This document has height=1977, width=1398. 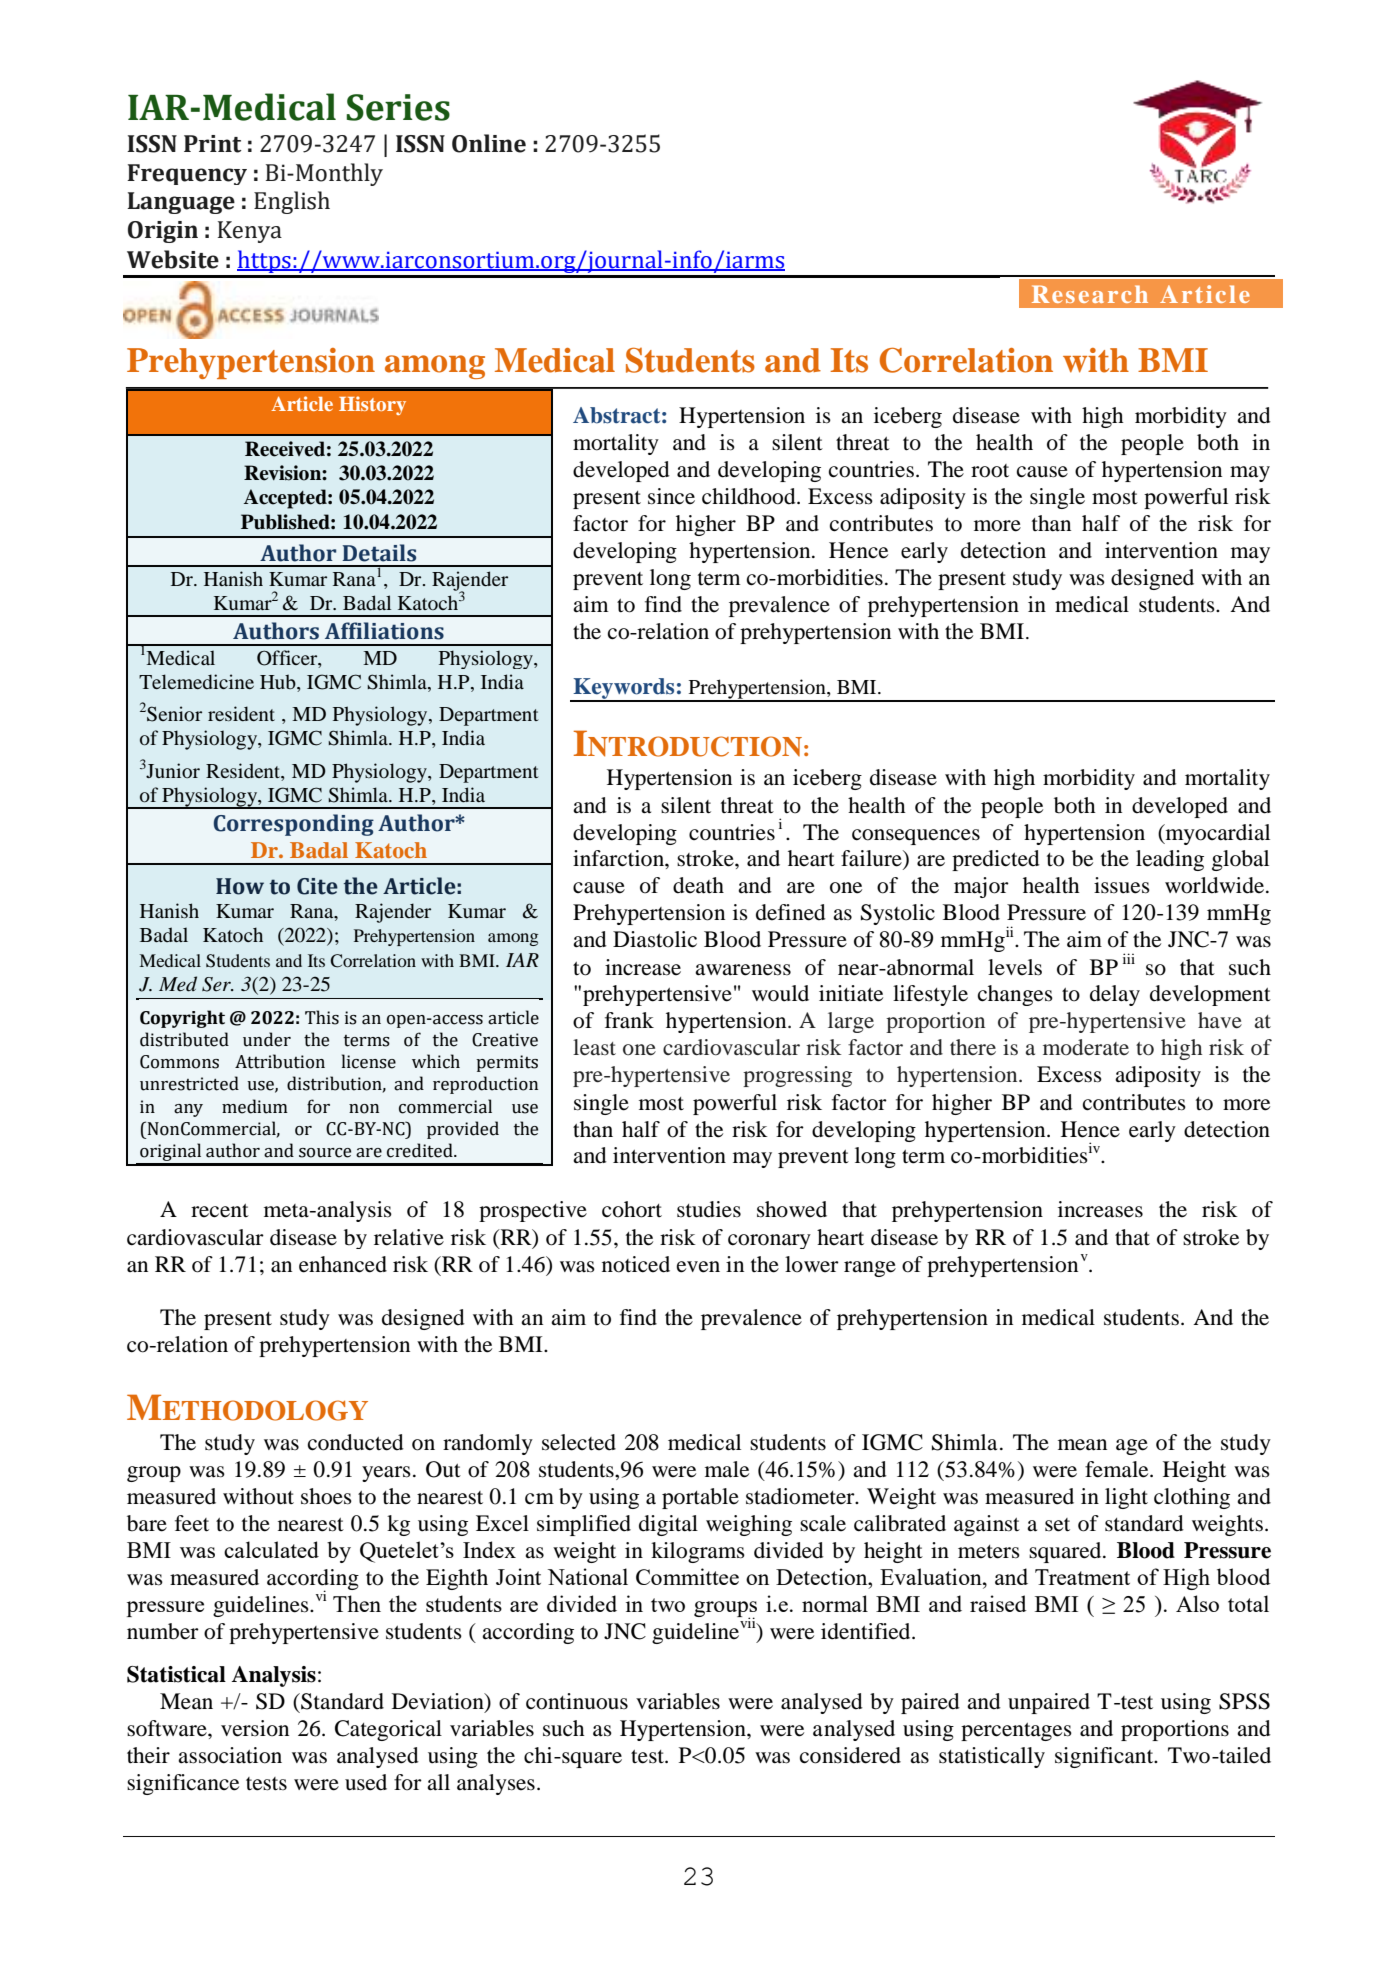 What do you see at coordinates (292, 202) in the document?
I see `English` at bounding box center [292, 202].
